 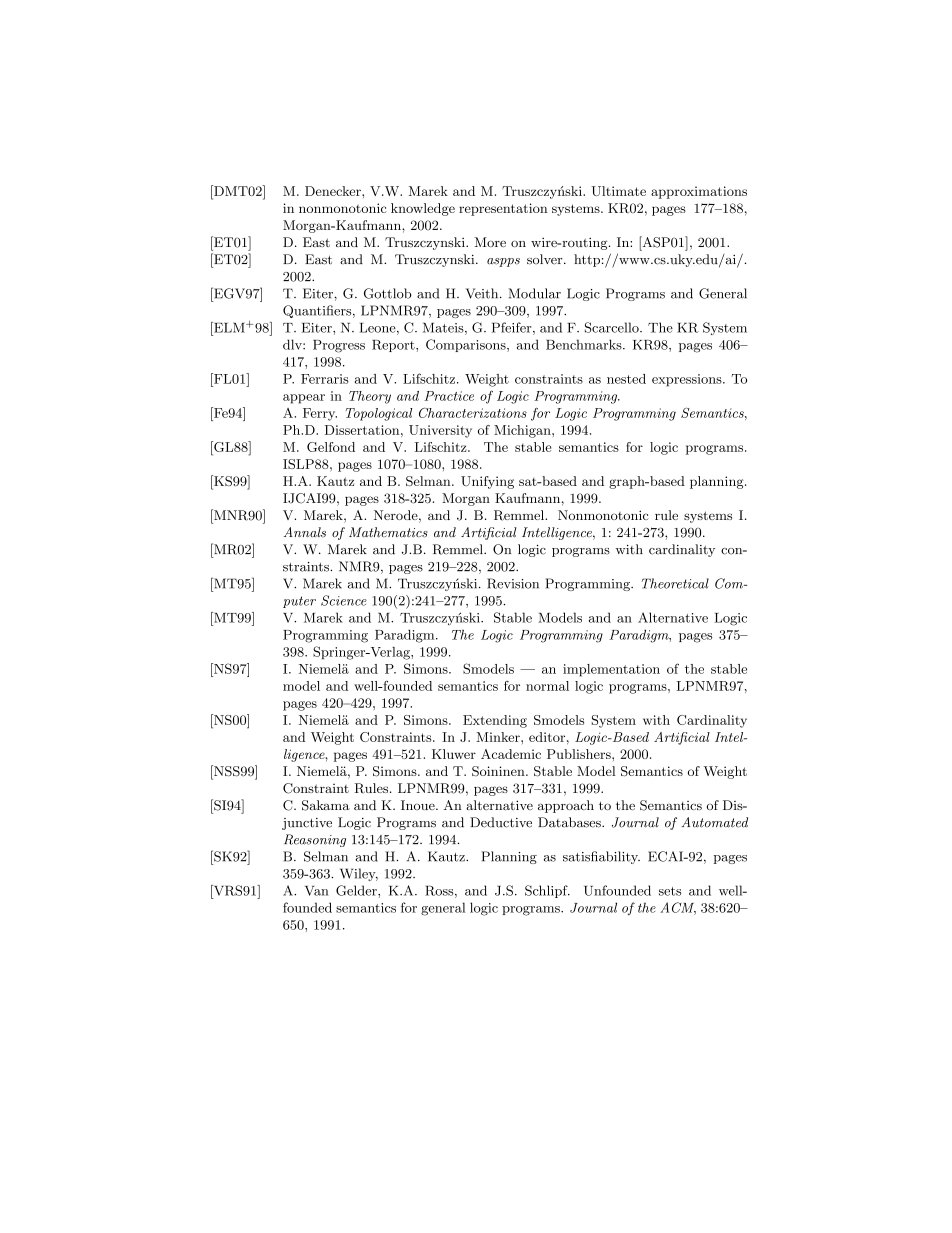 What do you see at coordinates (467, 345) in the image?
I see `Comparisons` at bounding box center [467, 345].
